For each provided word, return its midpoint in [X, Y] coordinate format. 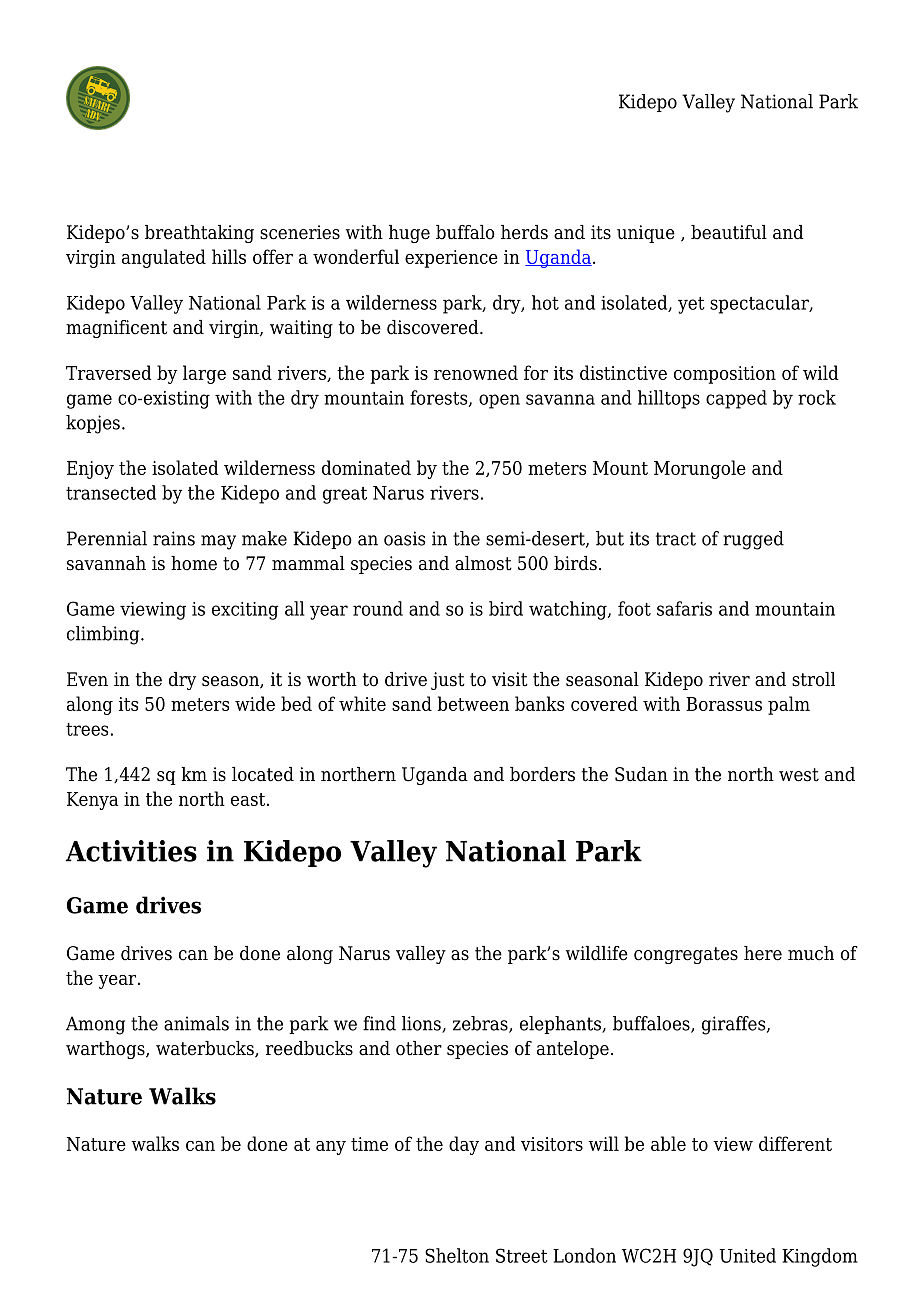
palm [789, 705]
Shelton [457, 1255]
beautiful [729, 232]
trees [87, 729]
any [331, 1148]
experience [451, 259]
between [473, 703]
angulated [164, 258]
